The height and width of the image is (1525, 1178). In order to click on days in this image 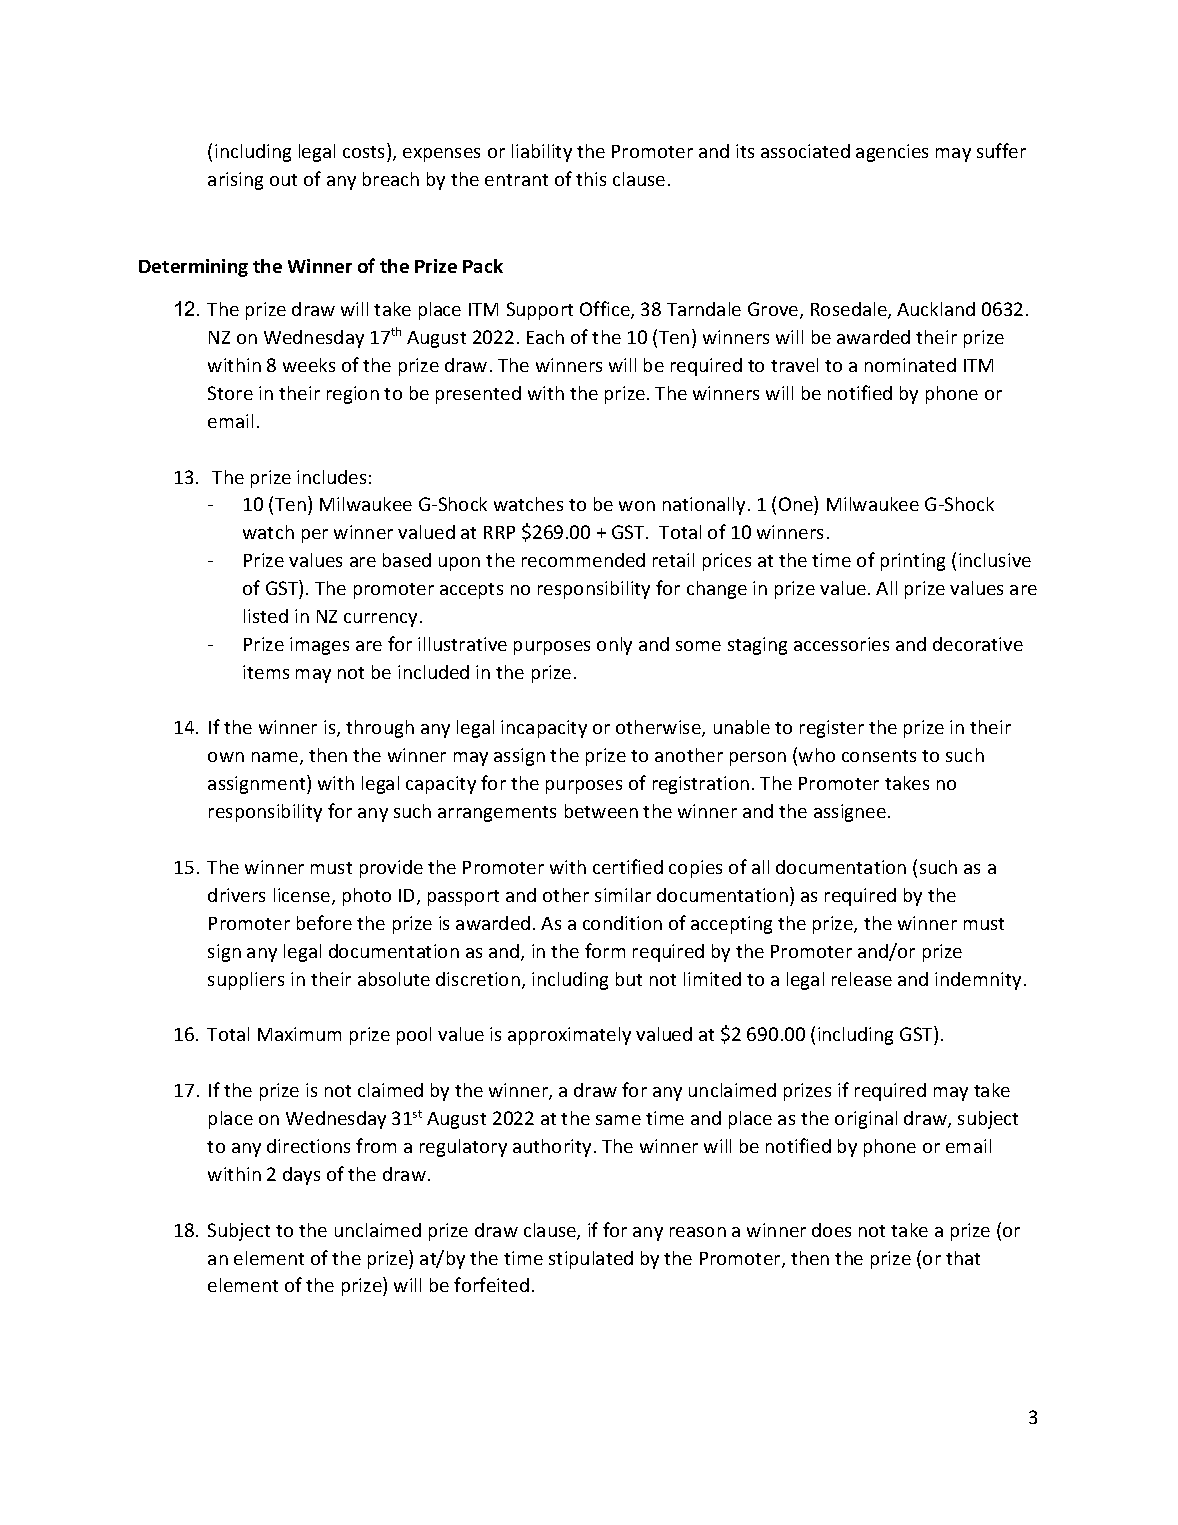, I will do `click(301, 1176)`.
